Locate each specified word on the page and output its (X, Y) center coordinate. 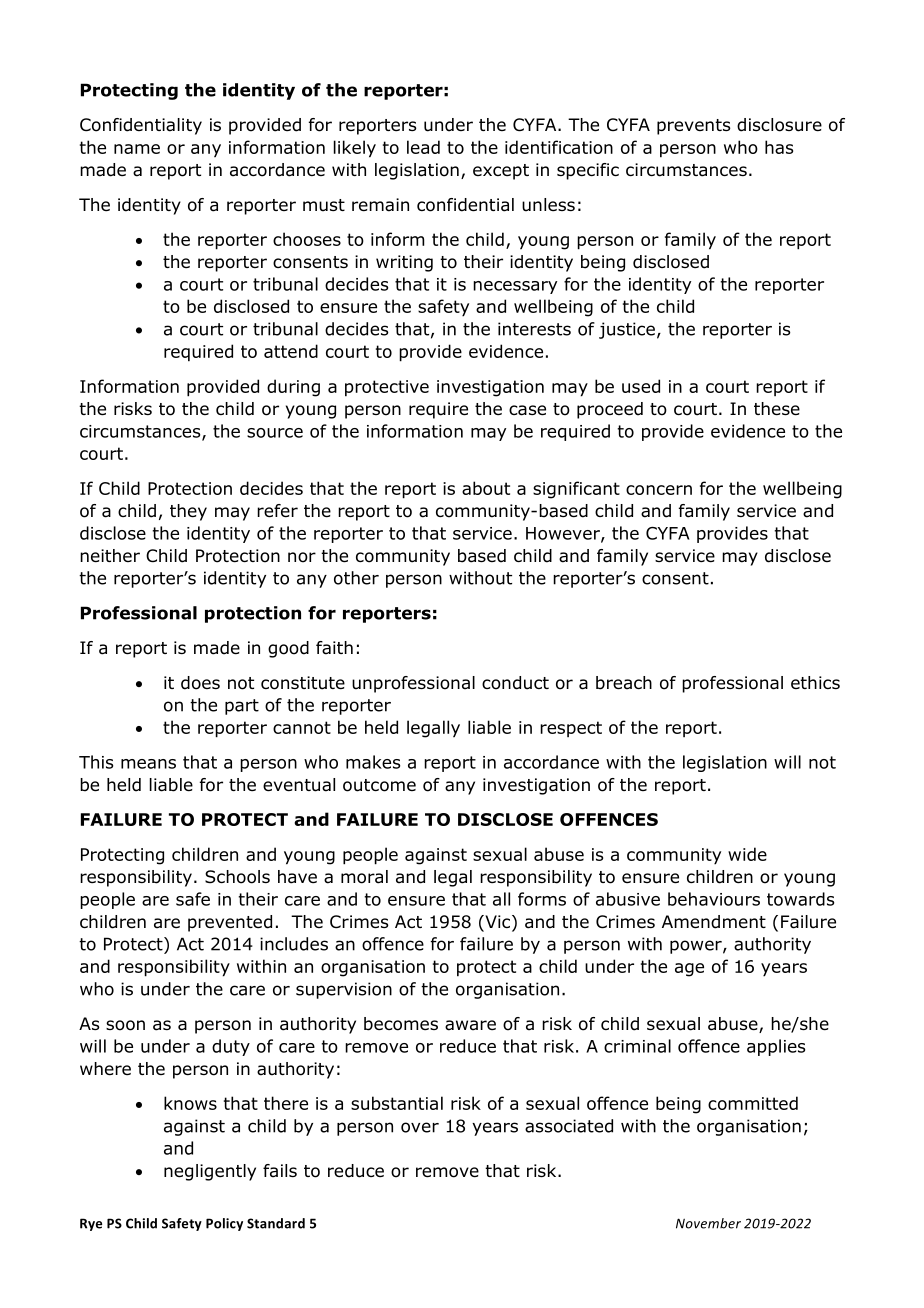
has (779, 147)
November (708, 1223)
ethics (815, 682)
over (420, 1127)
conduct (515, 683)
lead (423, 147)
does (200, 683)
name (137, 149)
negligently (210, 1172)
